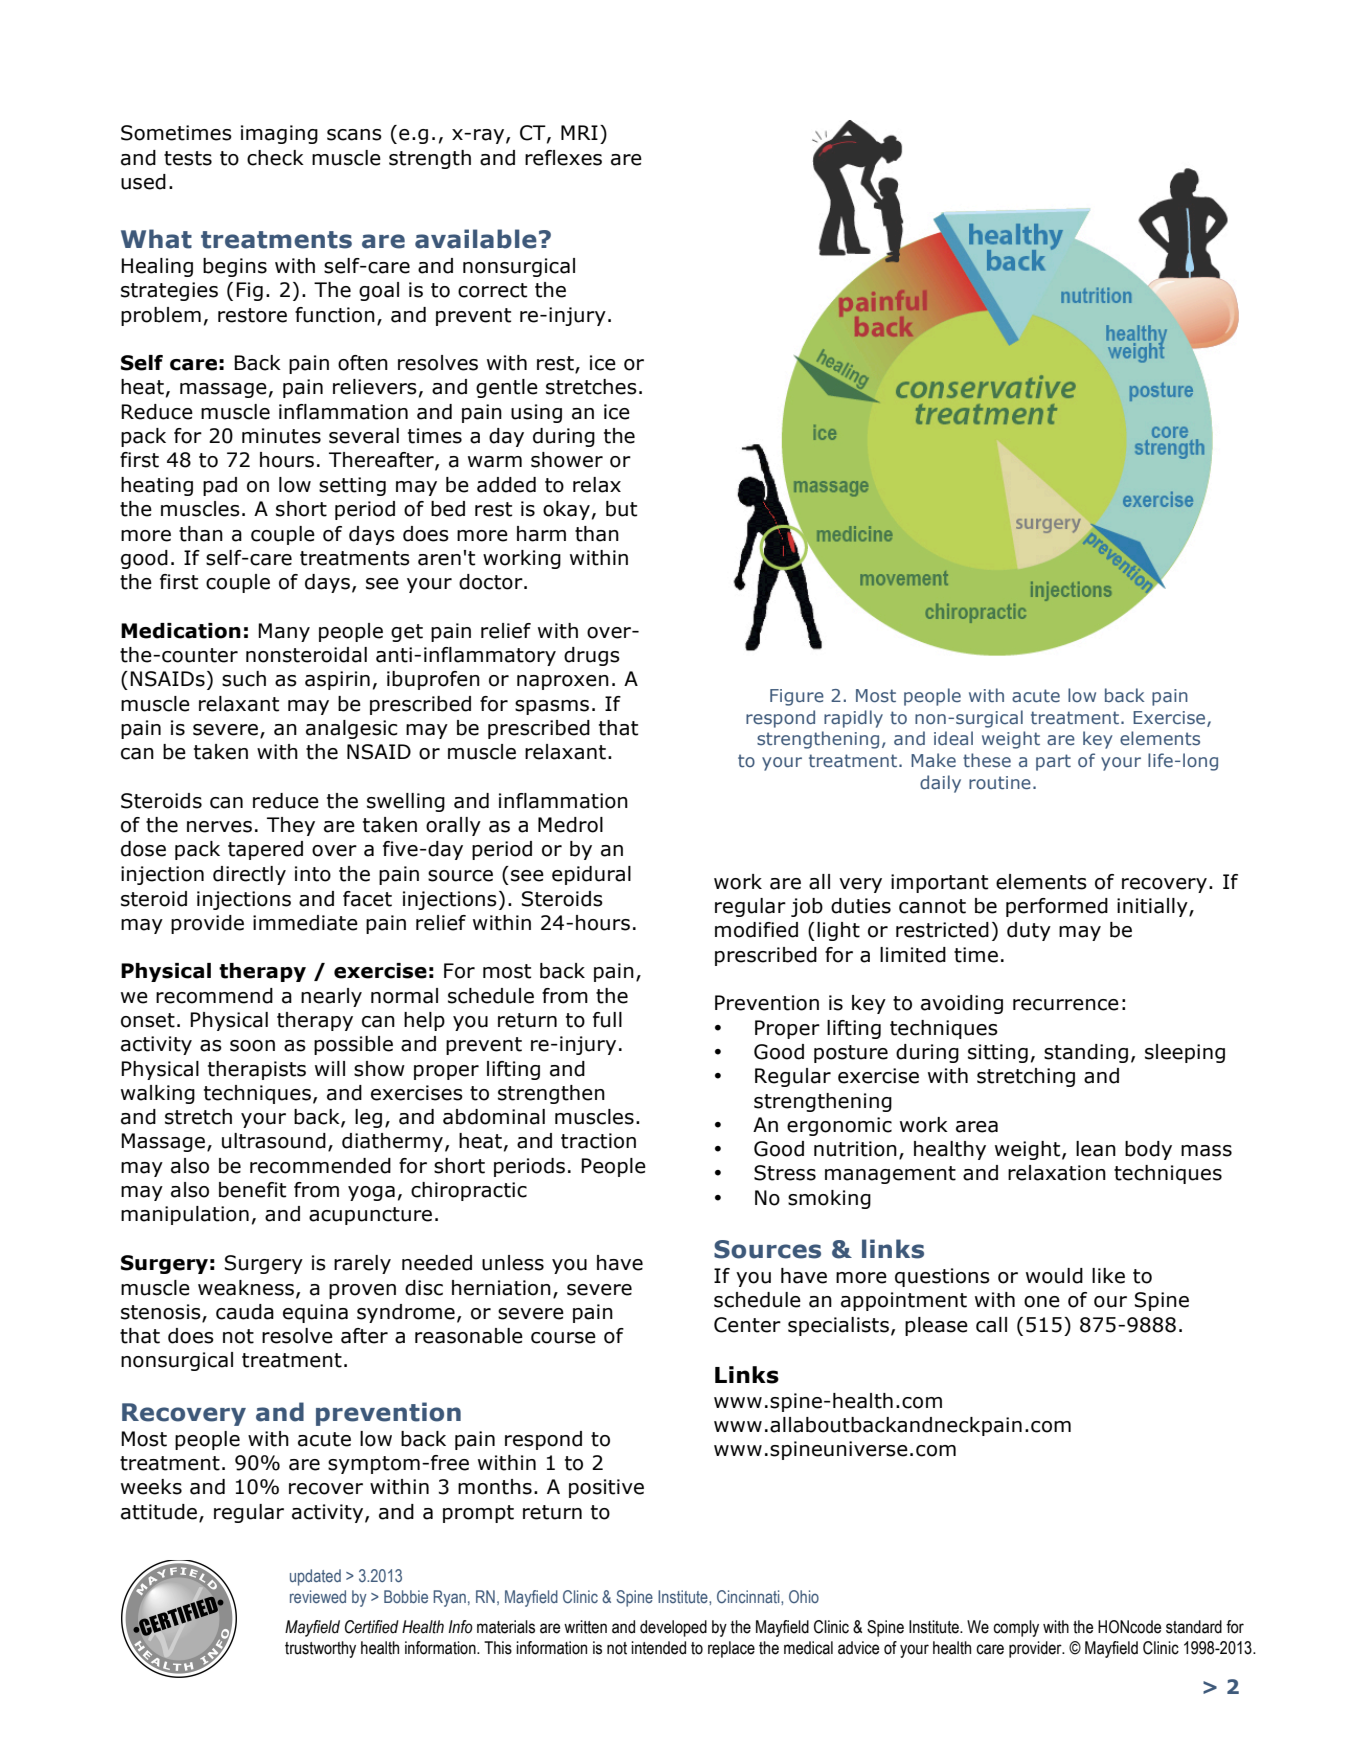 This document has width=1360, height=1761. I want to click on developed, so click(673, 1628).
